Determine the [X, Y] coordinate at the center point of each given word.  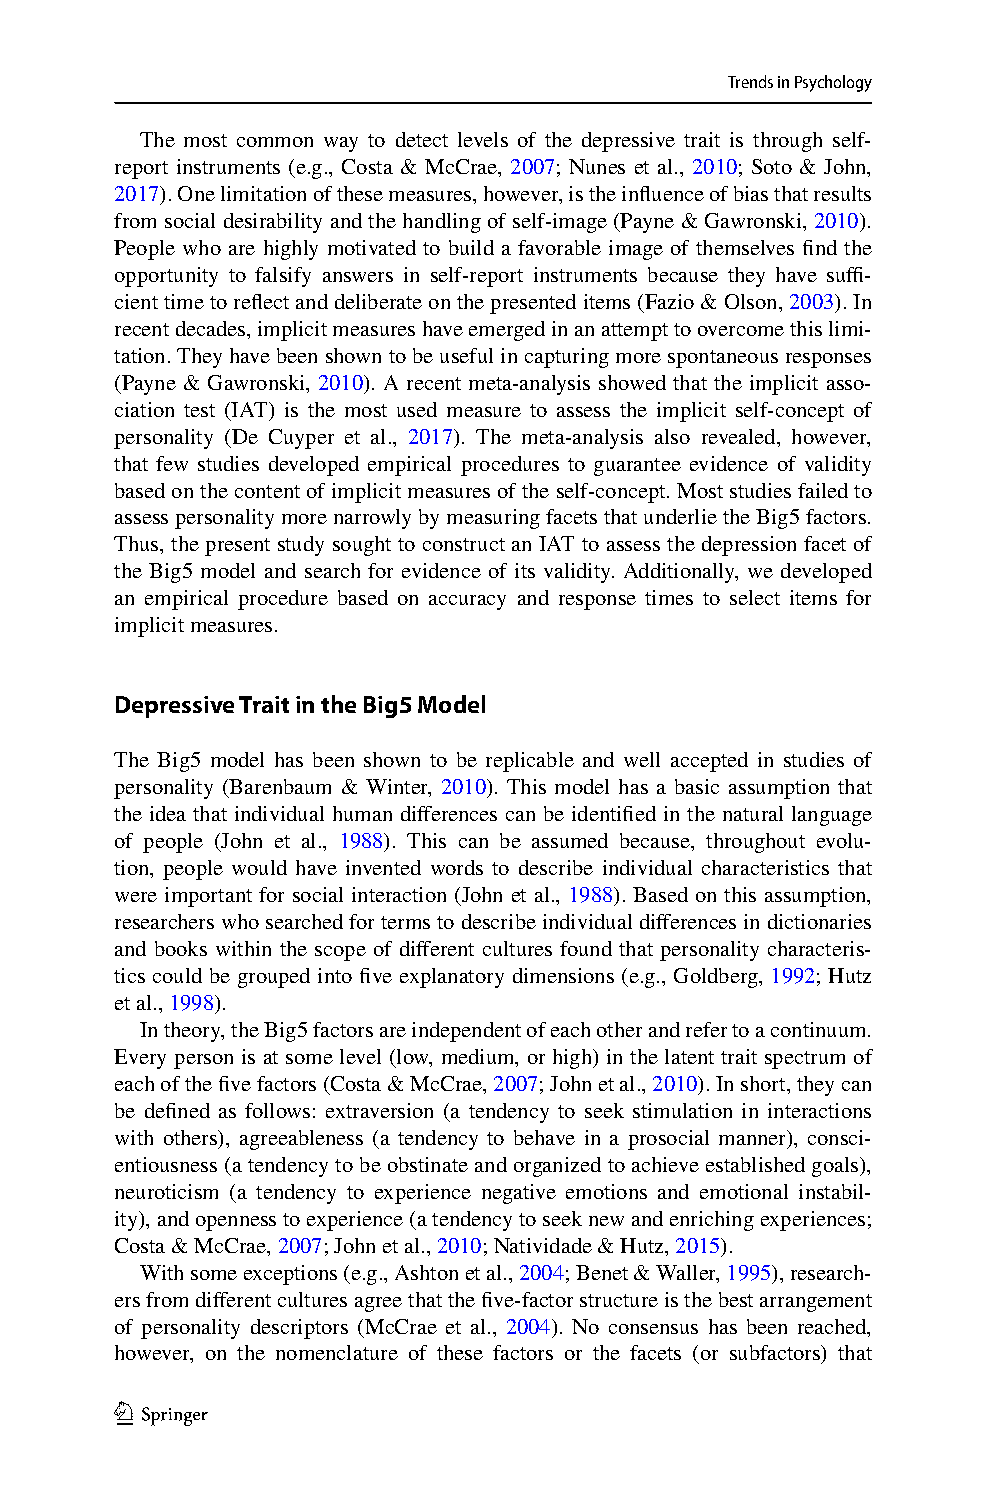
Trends [750, 81]
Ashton [426, 1272]
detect [422, 139]
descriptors [299, 1329]
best [736, 1299]
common [275, 142]
